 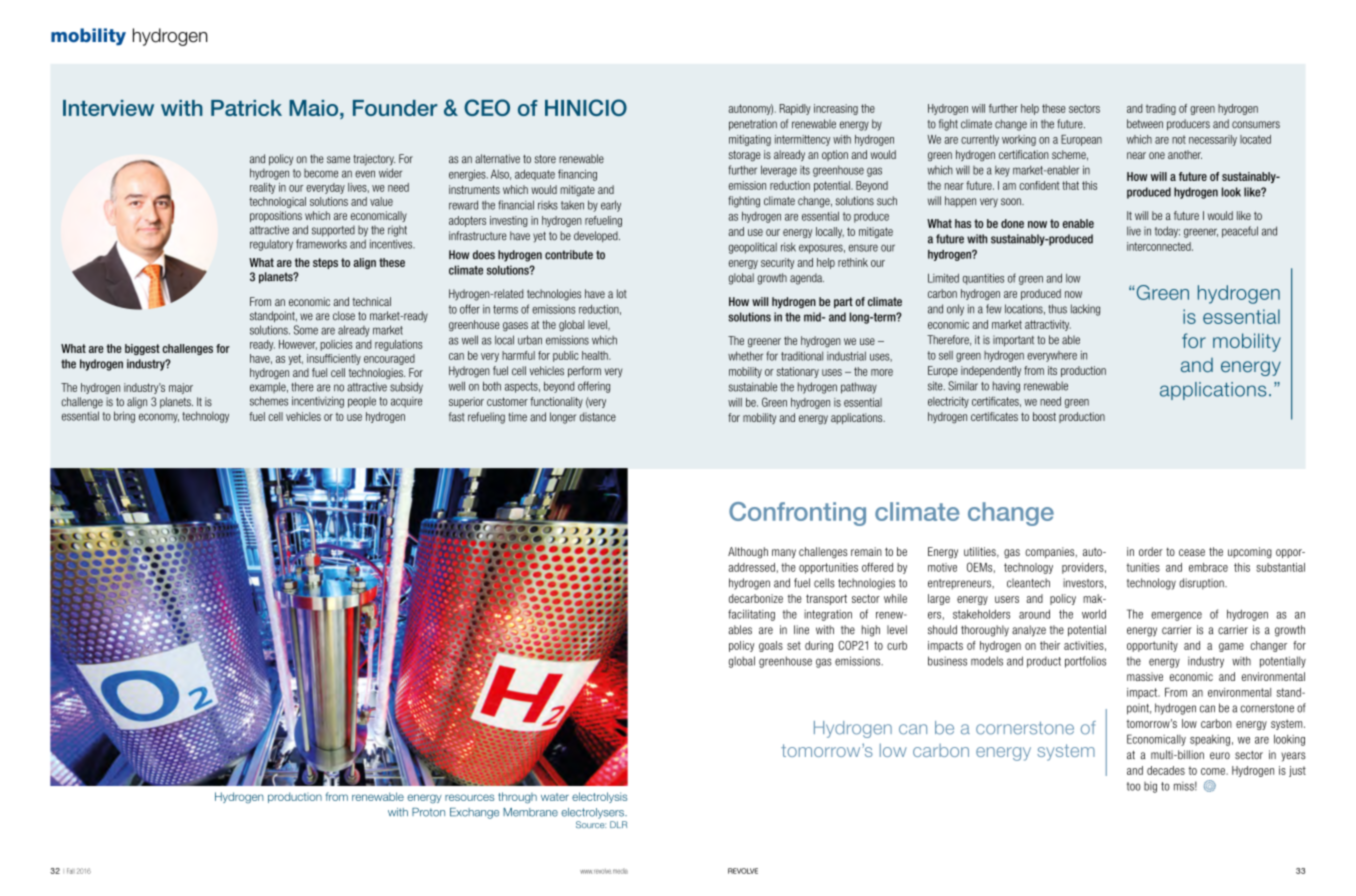 What do you see at coordinates (753, 125) in the screenshot?
I see `penetration` at bounding box center [753, 125].
